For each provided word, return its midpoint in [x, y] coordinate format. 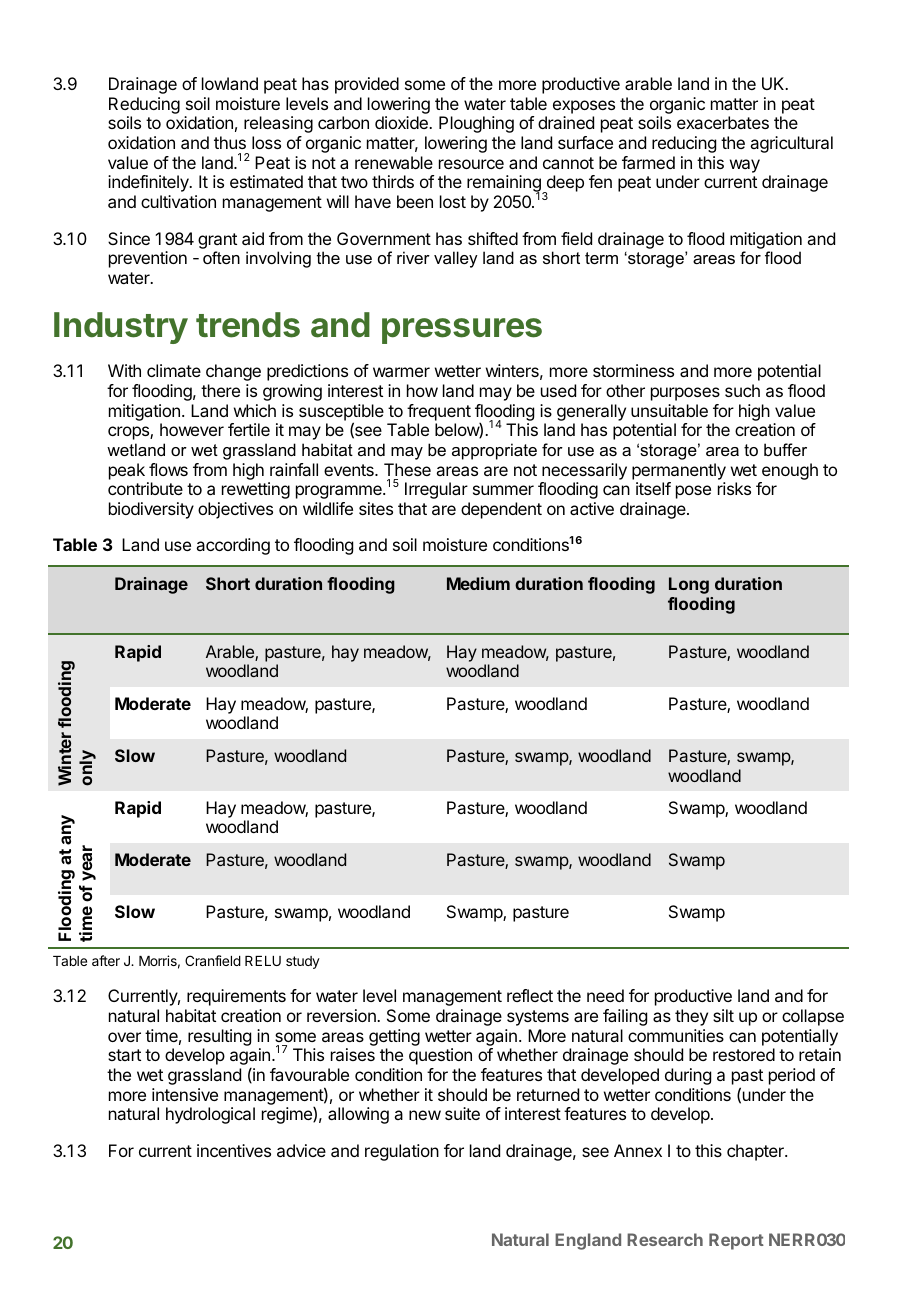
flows [168, 469]
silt [723, 1015]
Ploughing [476, 124]
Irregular [436, 490]
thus [230, 142]
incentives [234, 1150]
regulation [402, 1152]
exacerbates [723, 122]
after [106, 960]
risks [734, 488]
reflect [530, 995]
